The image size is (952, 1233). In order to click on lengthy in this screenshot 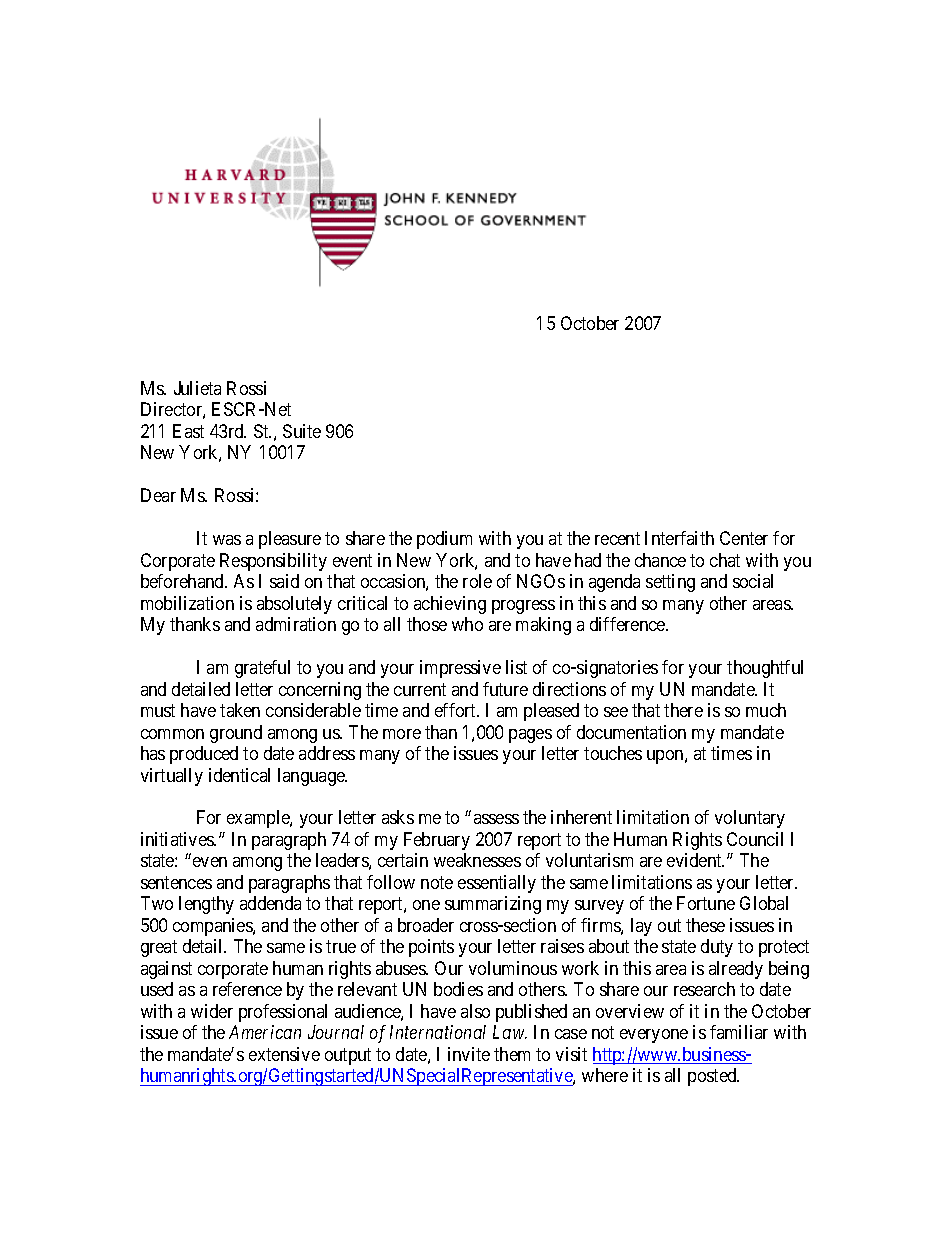, I will do `click(206, 905)`.
